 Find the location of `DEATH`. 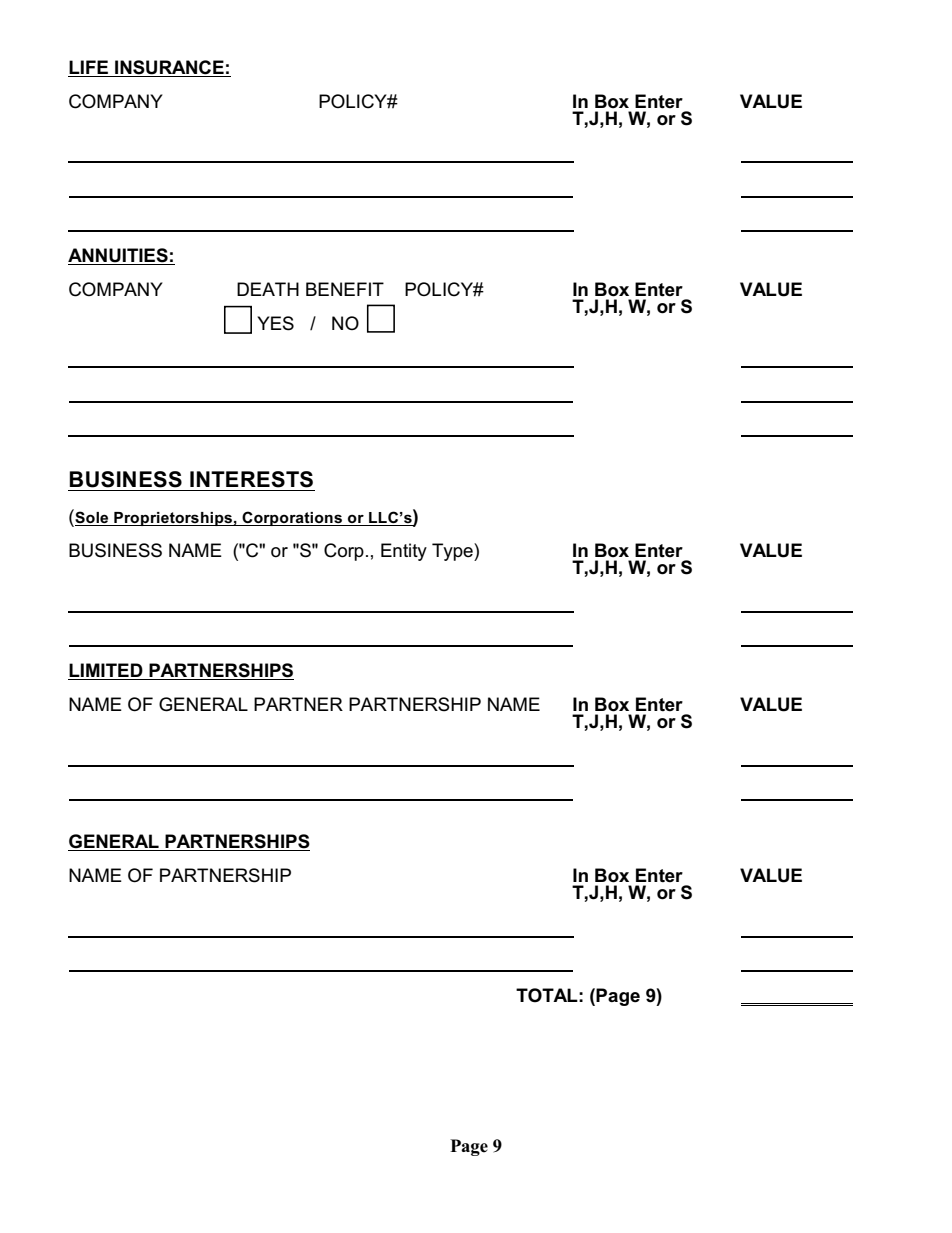

DEATH is located at coordinates (268, 289).
